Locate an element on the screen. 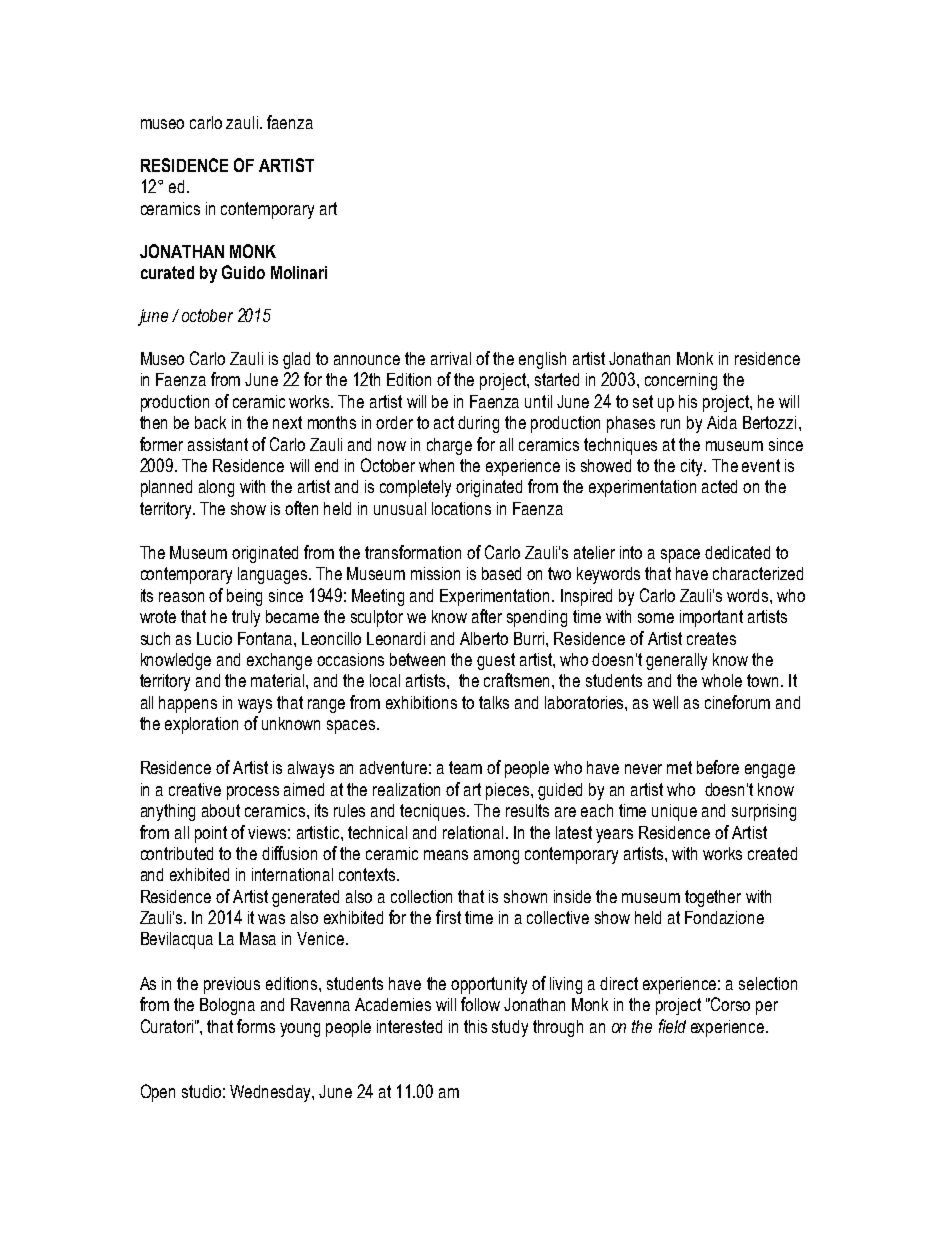 The width and height of the screenshot is (952, 1233). unique is located at coordinates (674, 812).
